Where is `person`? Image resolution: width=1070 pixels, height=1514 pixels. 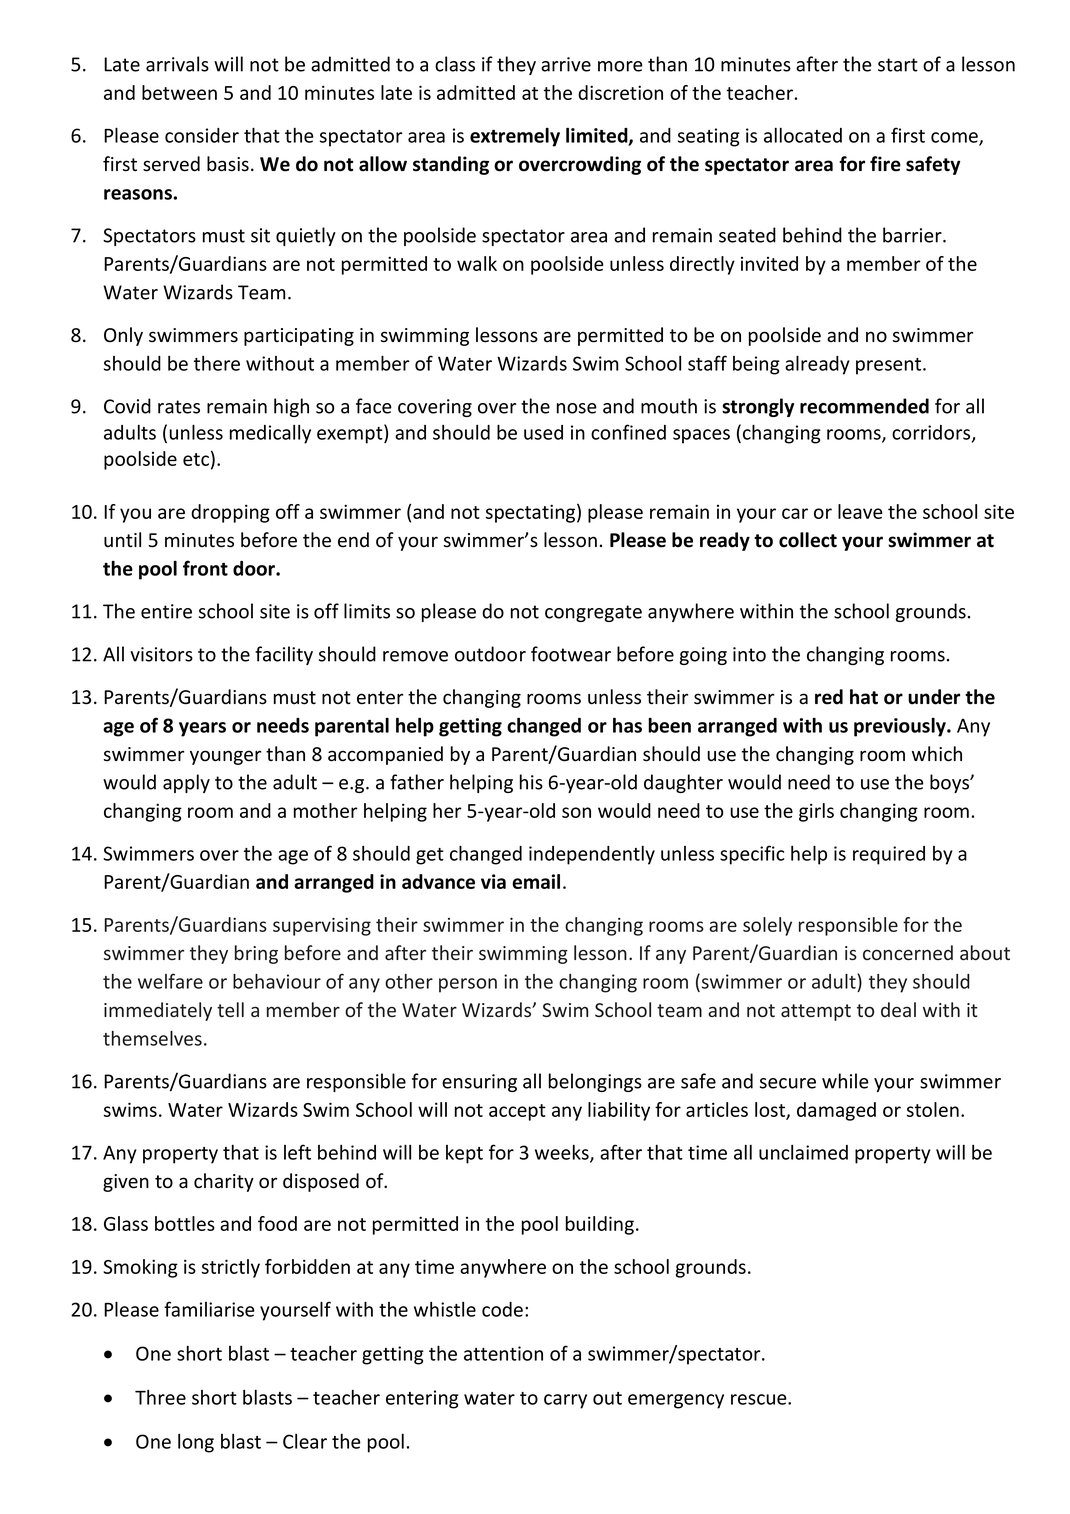
person is located at coordinates (468, 985).
